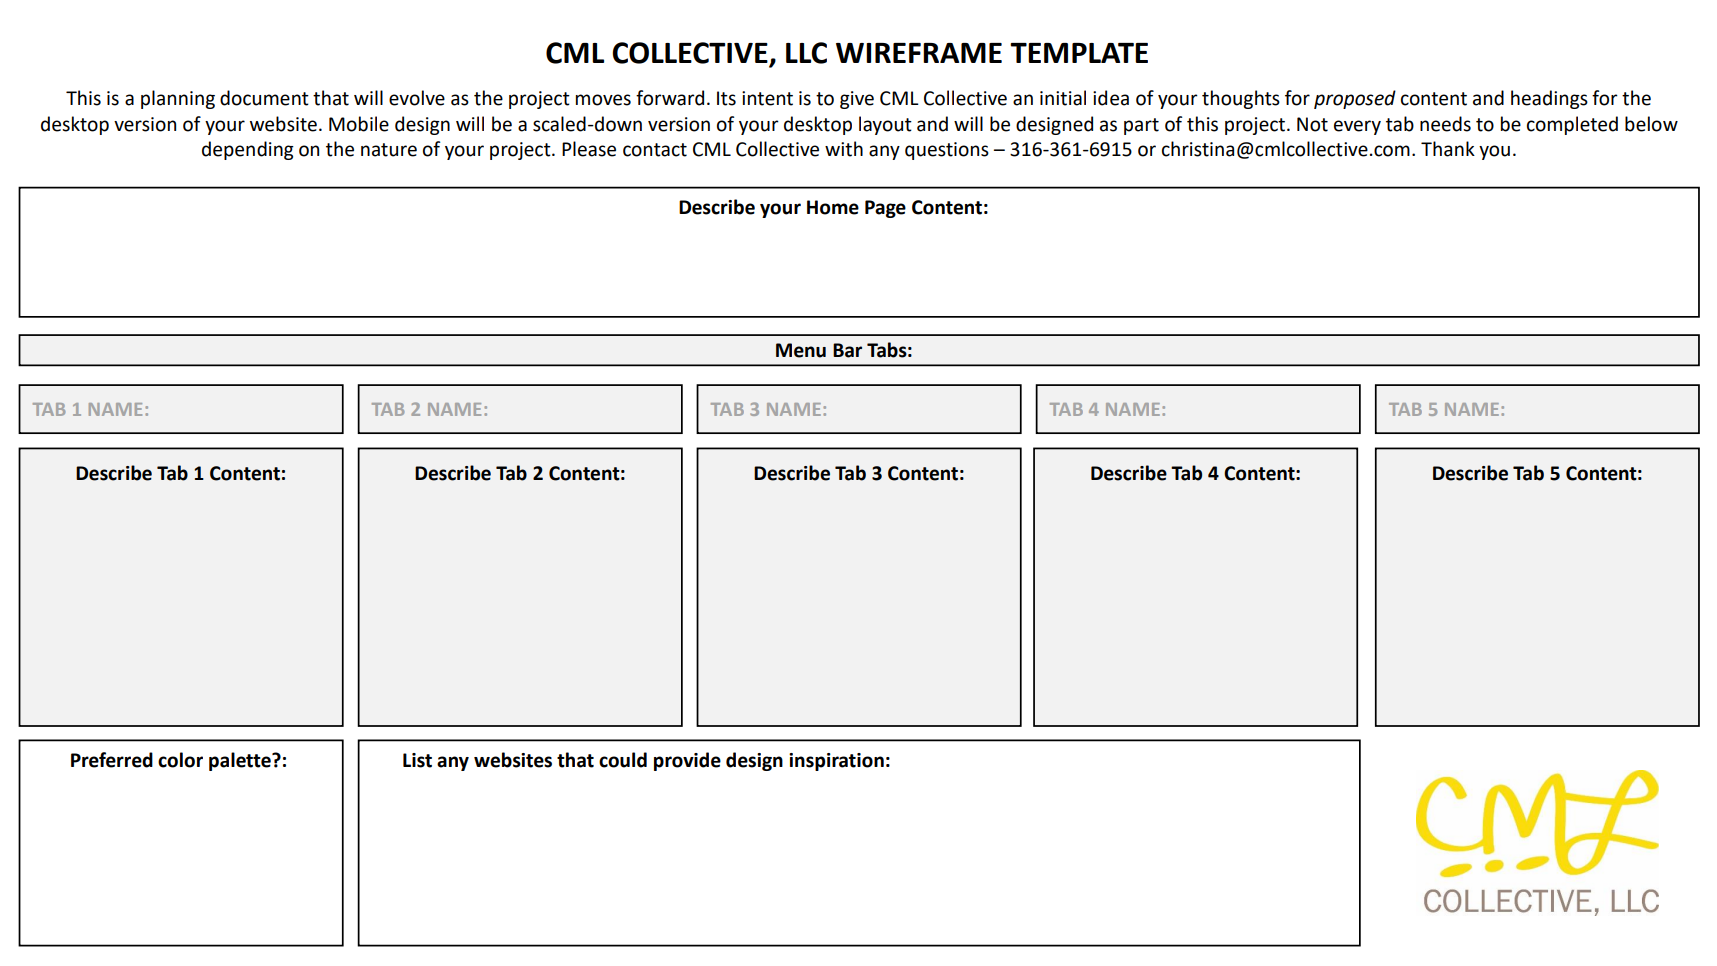 This image has width=1717, height=966. Describe the element at coordinates (623, 760) in the image. I see `could` at that location.
